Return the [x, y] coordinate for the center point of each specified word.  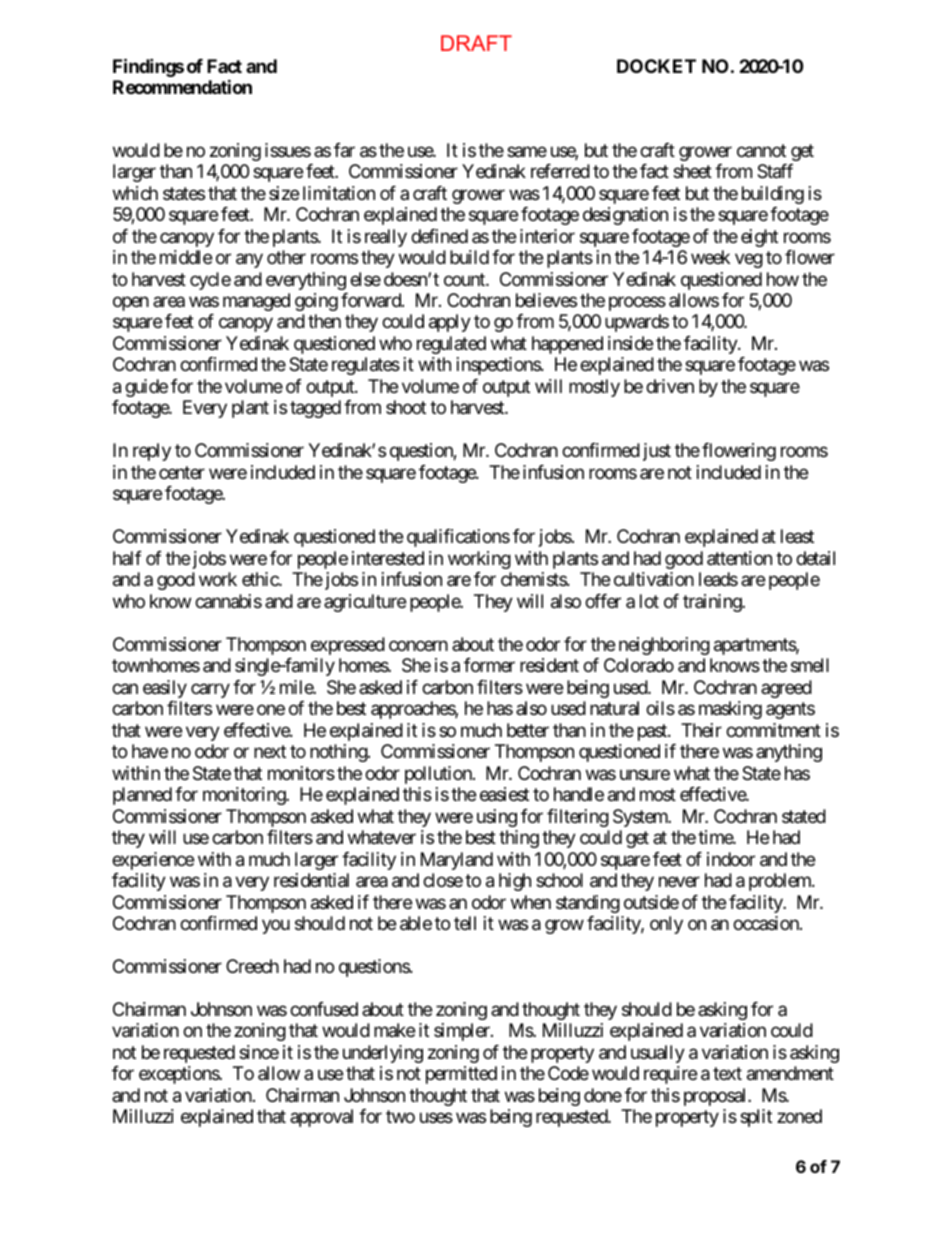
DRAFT [476, 43]
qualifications [458, 538]
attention [739, 558]
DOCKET [656, 66]
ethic [261, 579]
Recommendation [182, 87]
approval [321, 1118]
